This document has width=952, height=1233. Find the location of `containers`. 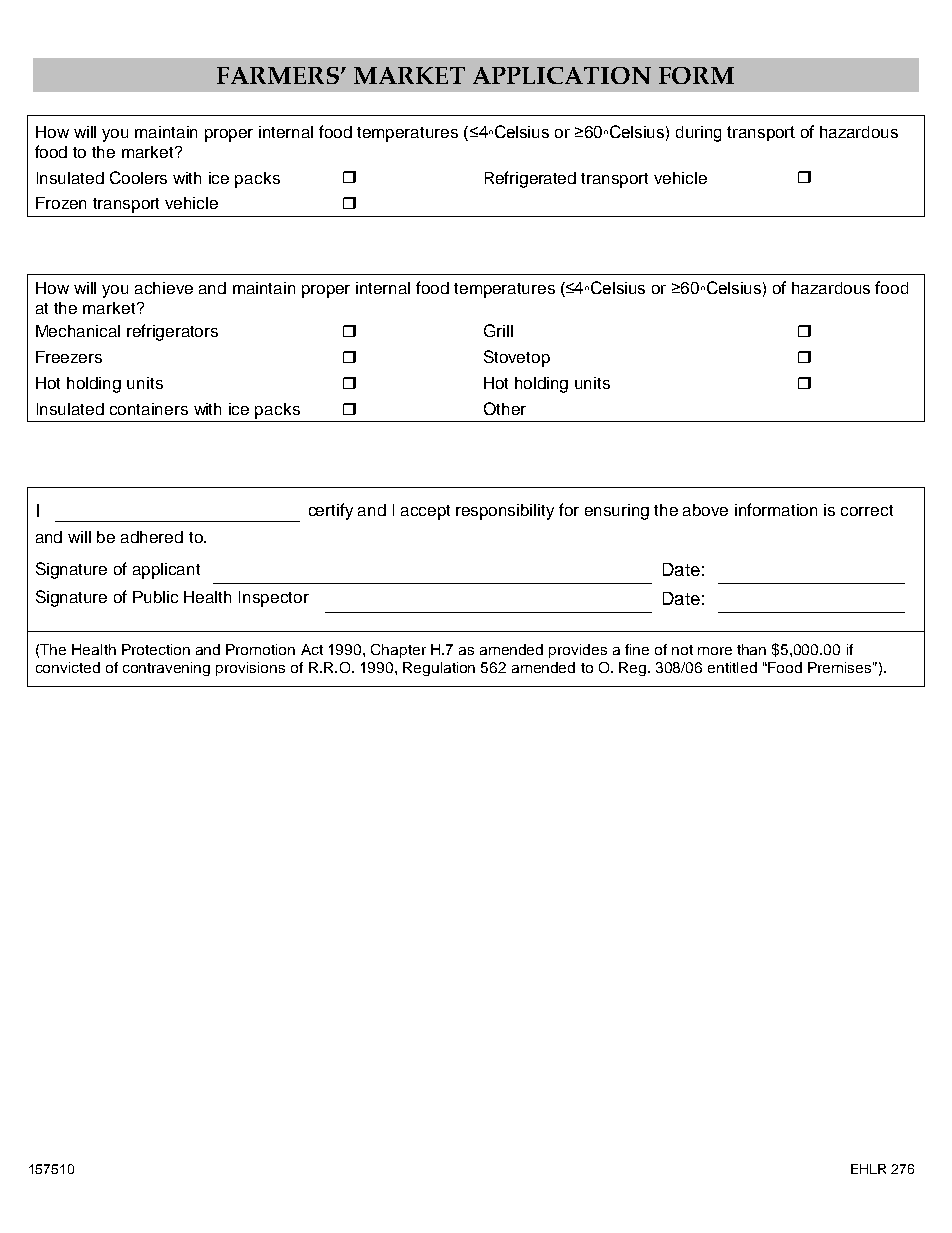

containers is located at coordinates (149, 409).
